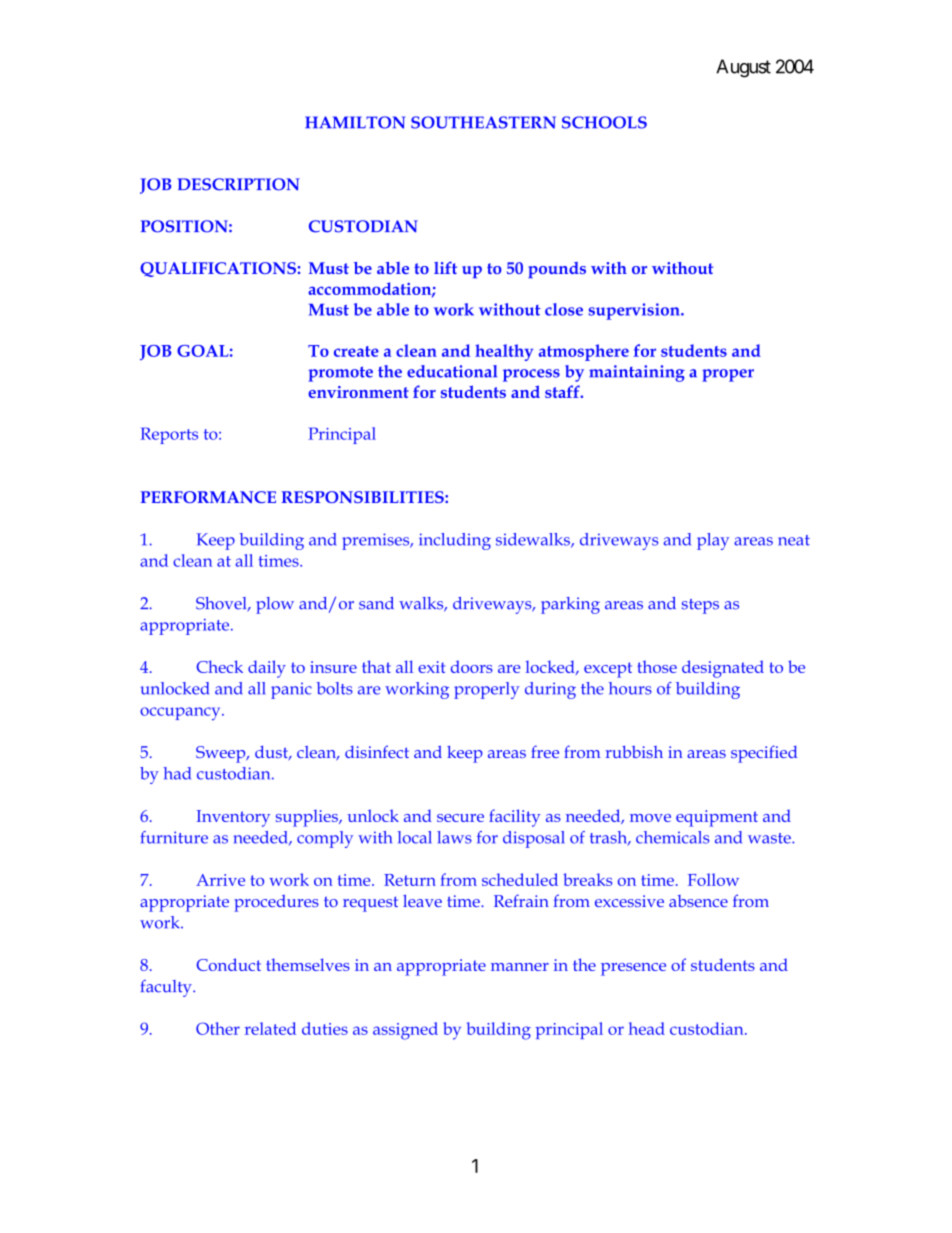 This page has width=952, height=1233. What do you see at coordinates (520, 967) in the page?
I see `manner` at bounding box center [520, 967].
